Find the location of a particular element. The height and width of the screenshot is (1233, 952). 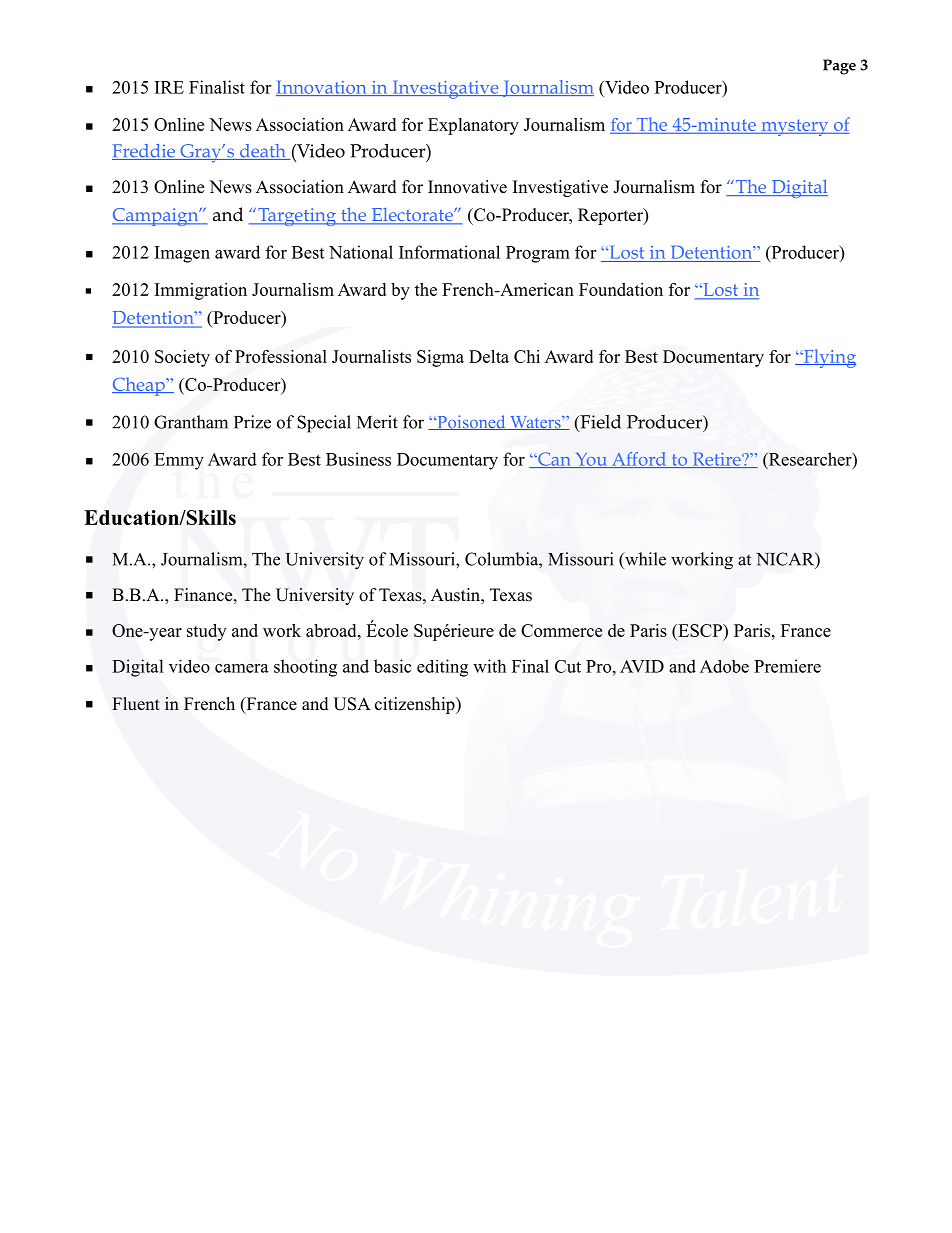

Emmy is located at coordinates (179, 461).
